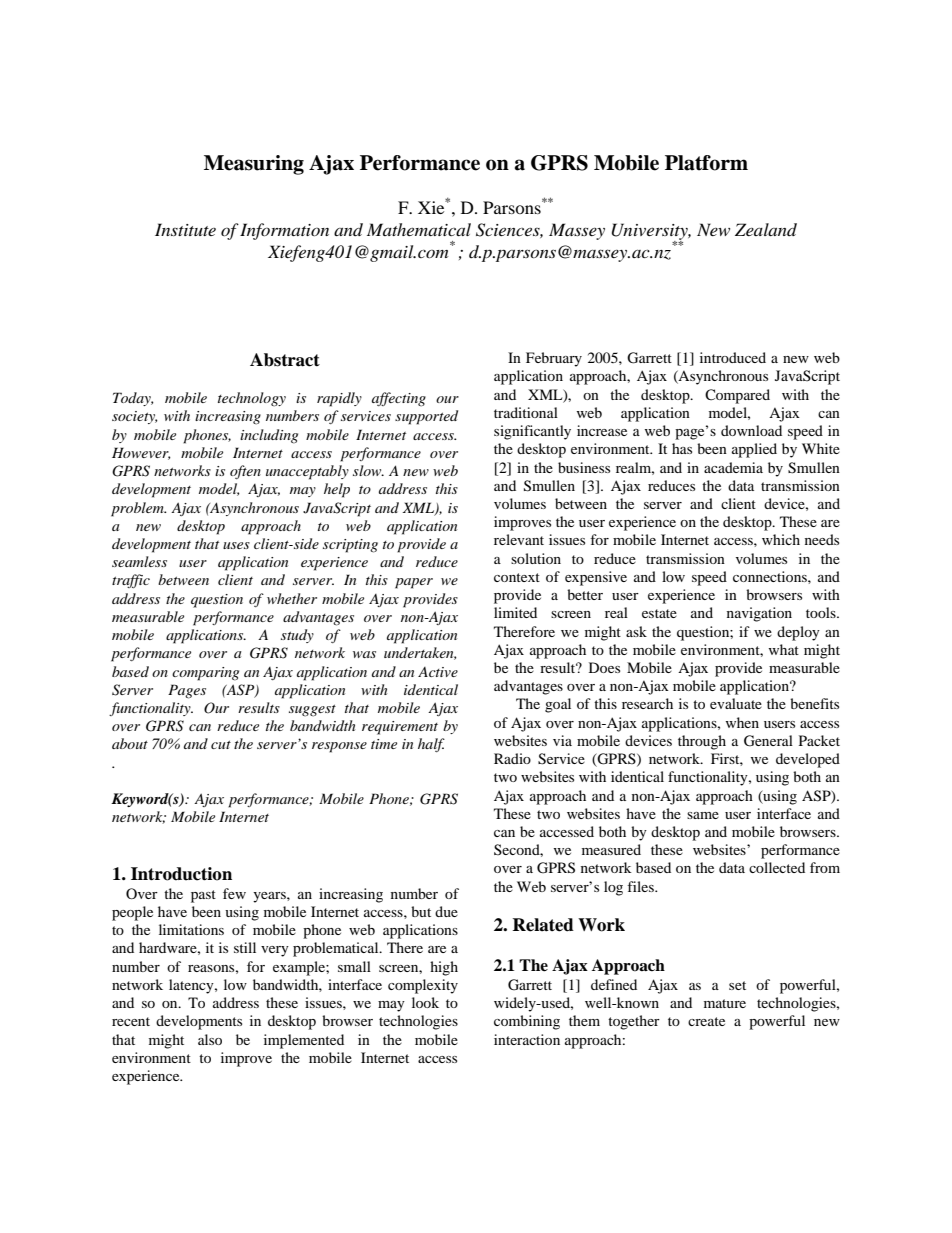  I want to click on Measuring, so click(254, 165).
